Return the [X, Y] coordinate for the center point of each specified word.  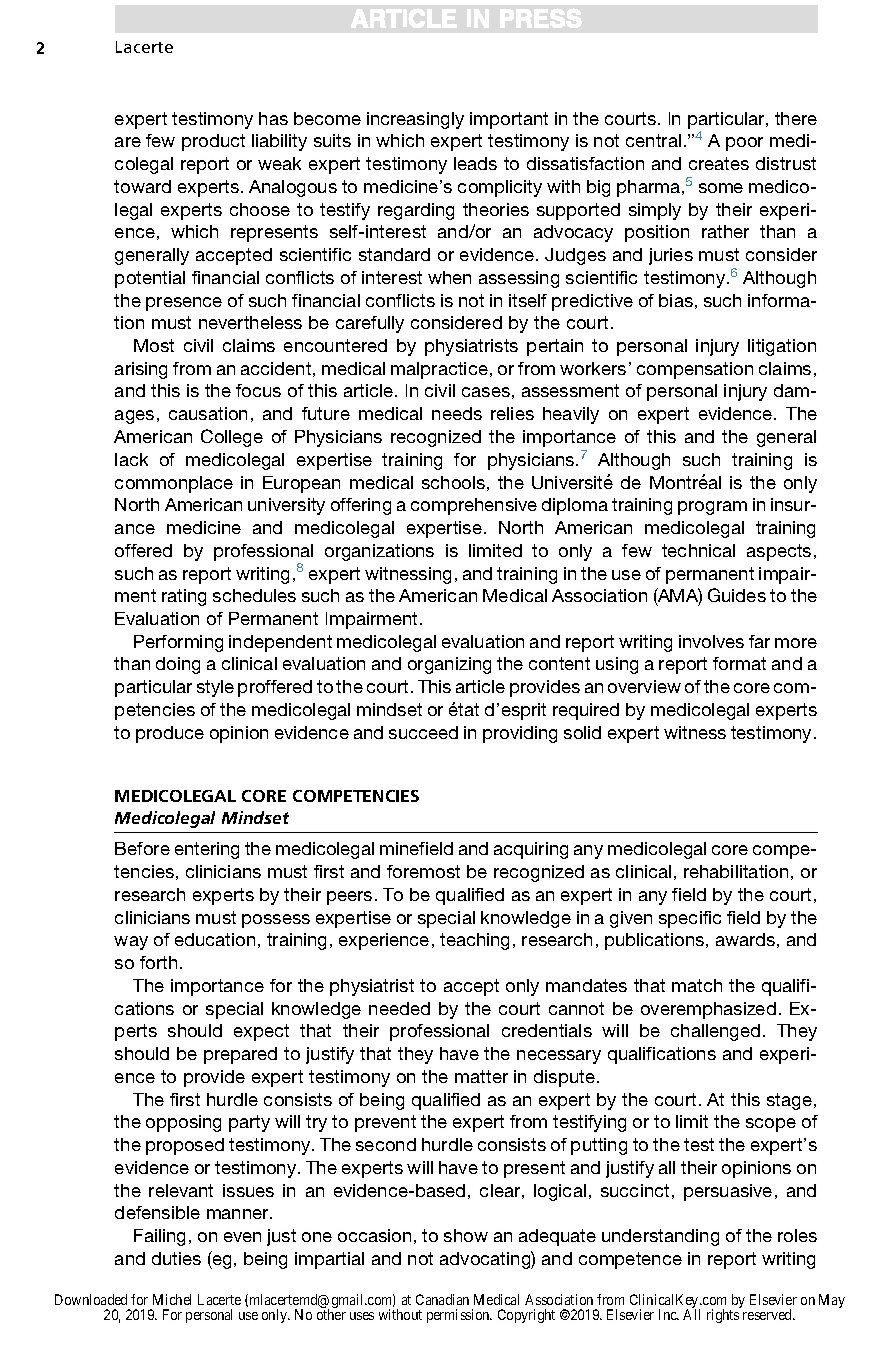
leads [475, 163]
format [739, 663]
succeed [423, 732]
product [213, 142]
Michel [172, 1299]
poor [744, 144]
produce [170, 734]
